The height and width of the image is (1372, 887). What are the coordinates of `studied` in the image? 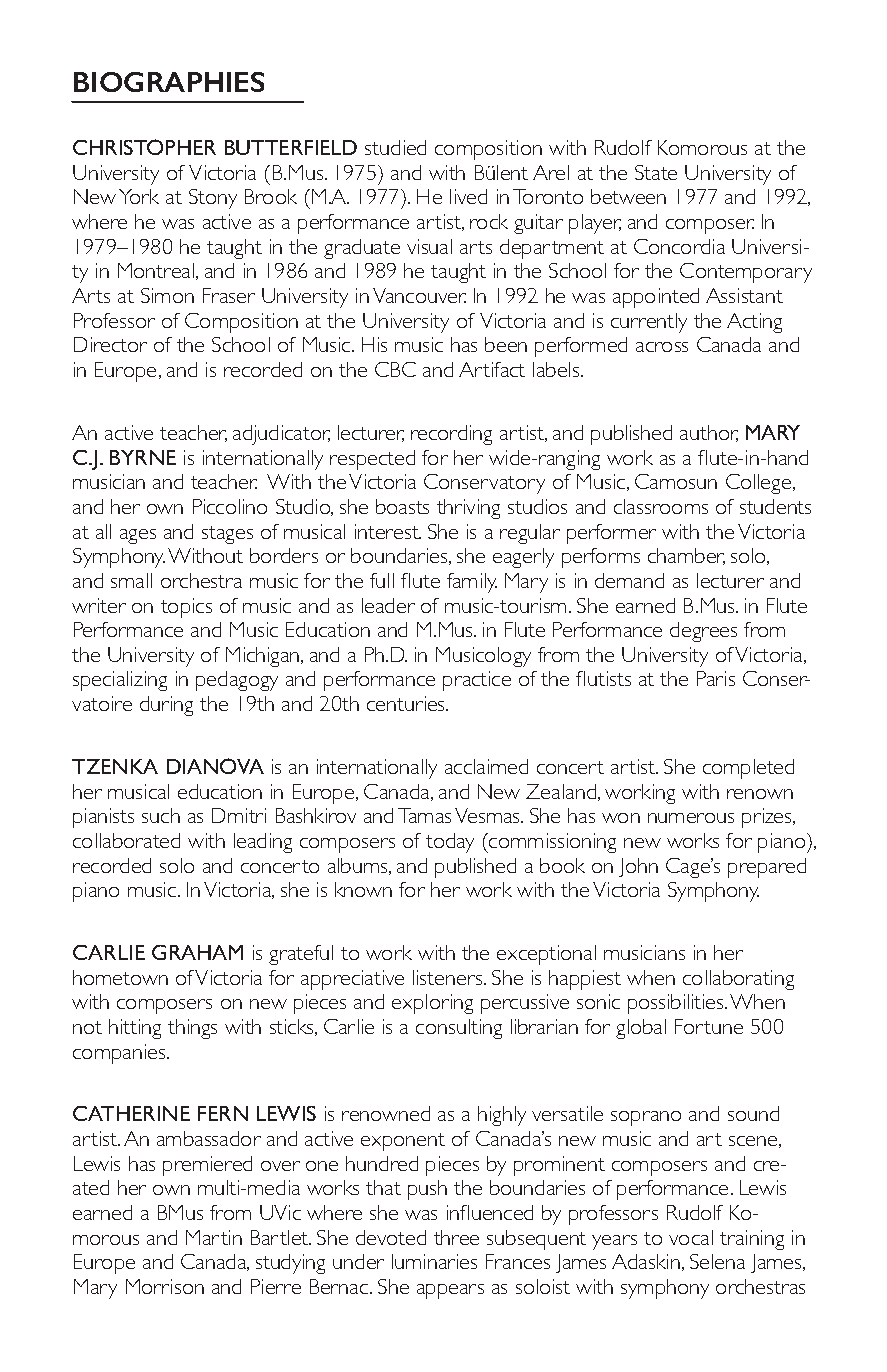 It's located at (395, 147).
